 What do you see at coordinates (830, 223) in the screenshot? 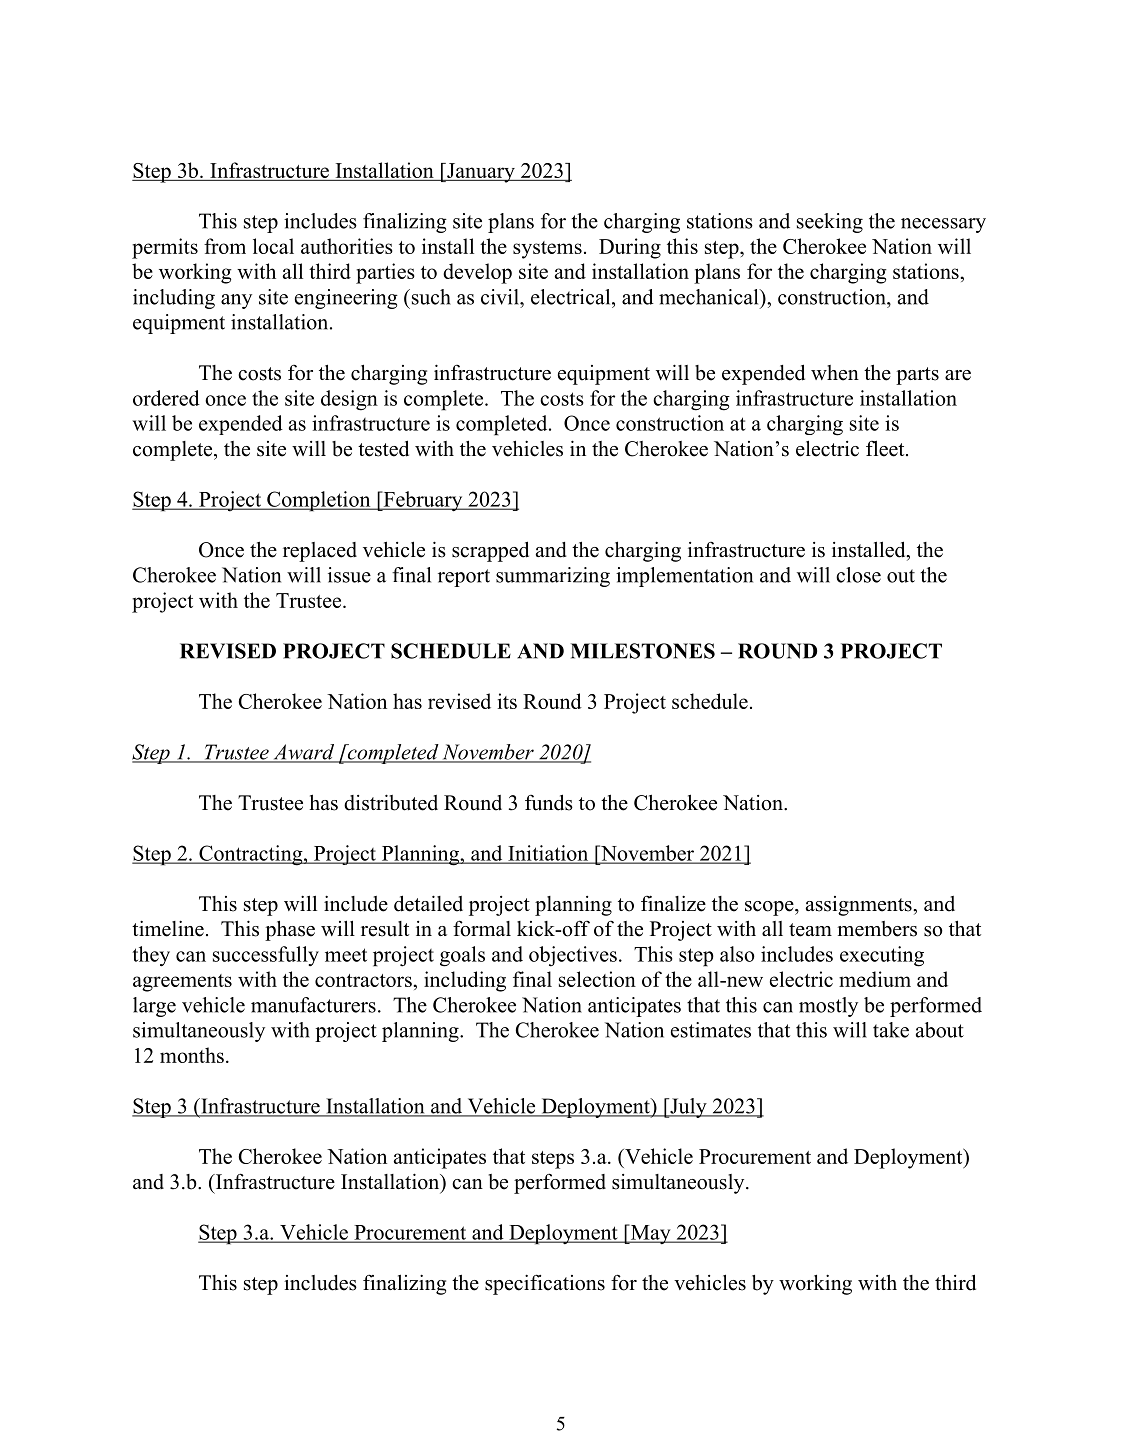
I see `seeking` at bounding box center [830, 223].
